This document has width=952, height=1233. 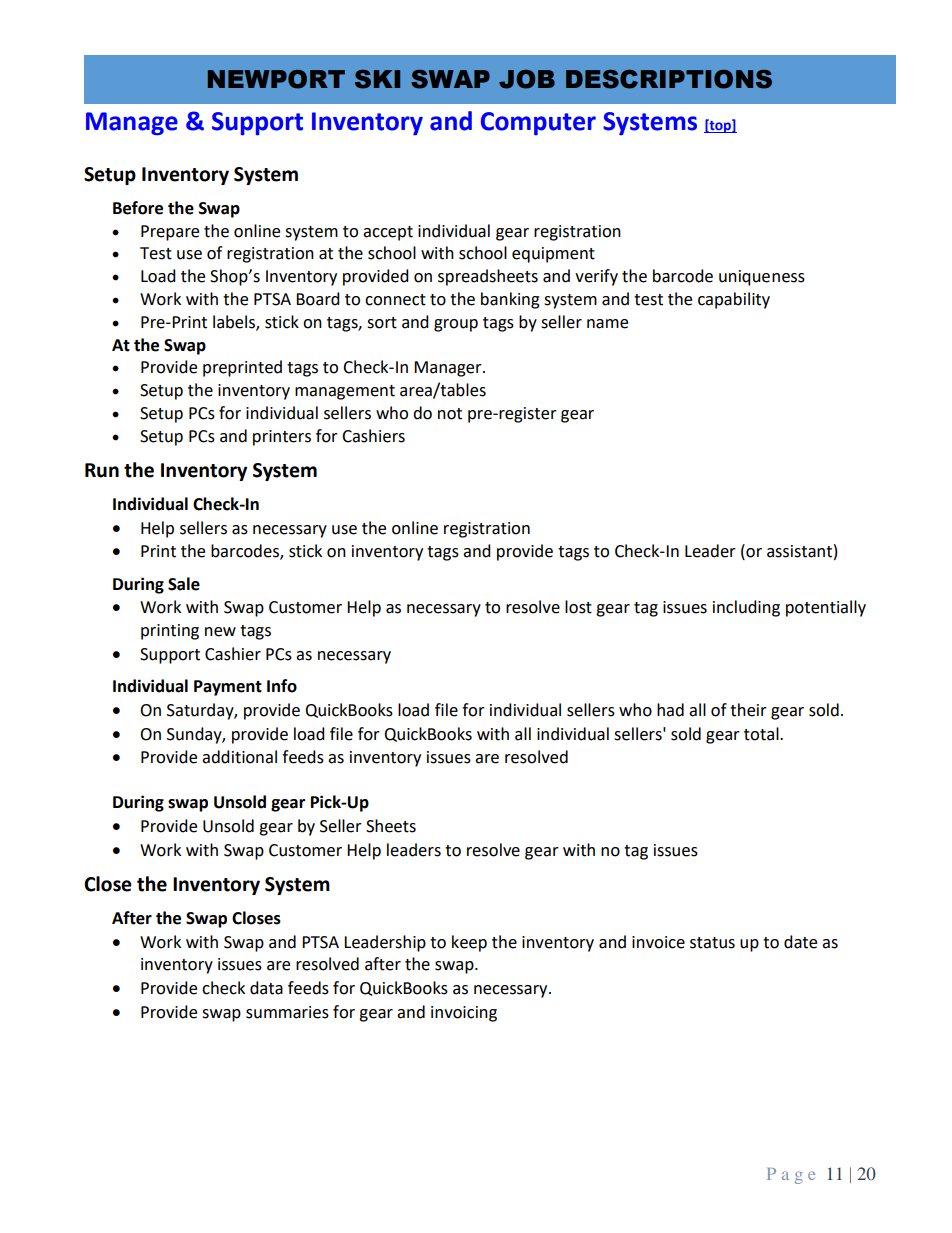 I want to click on Sale, so click(x=184, y=584).
